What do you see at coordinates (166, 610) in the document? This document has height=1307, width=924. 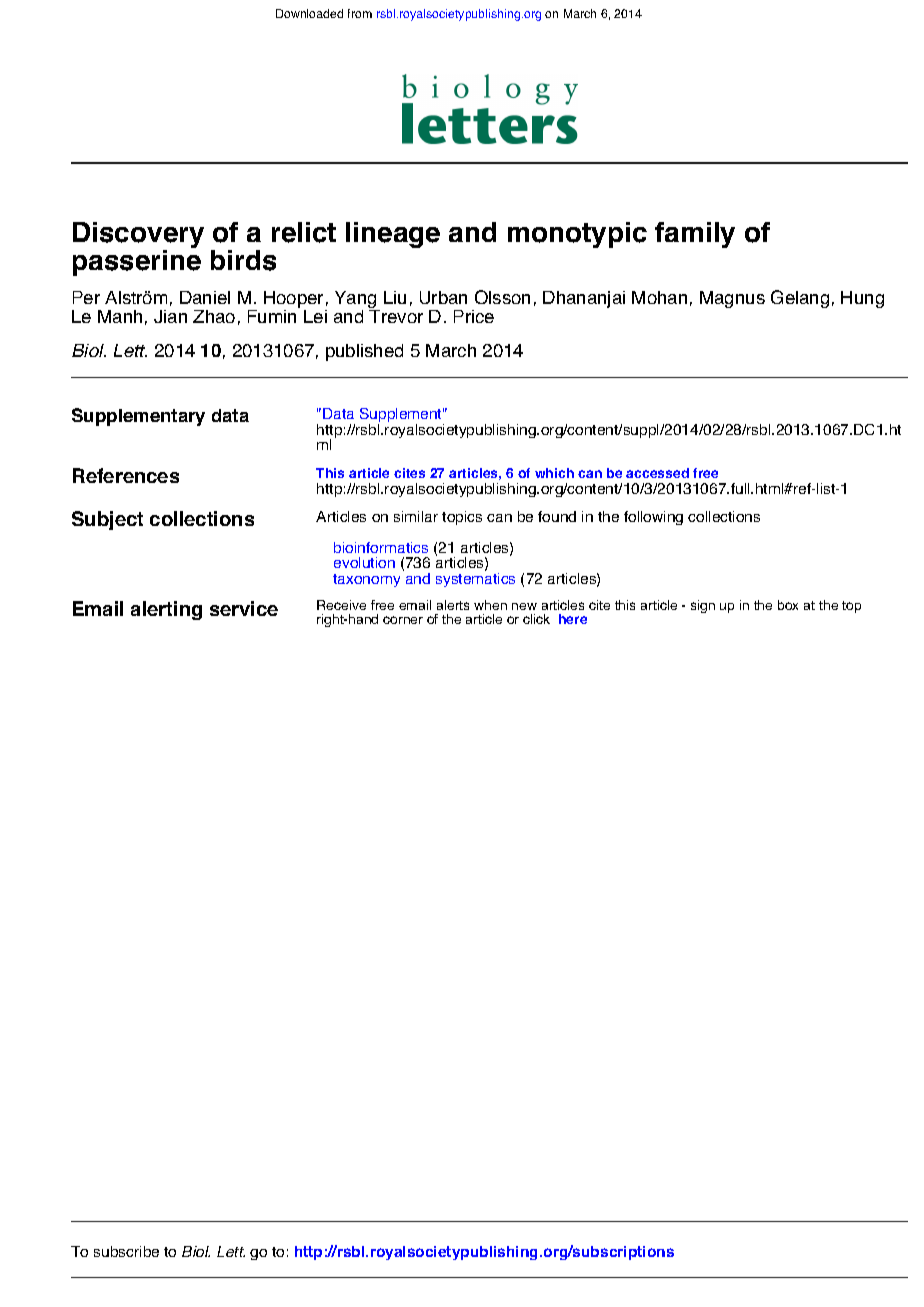 I see `alerting` at bounding box center [166, 610].
